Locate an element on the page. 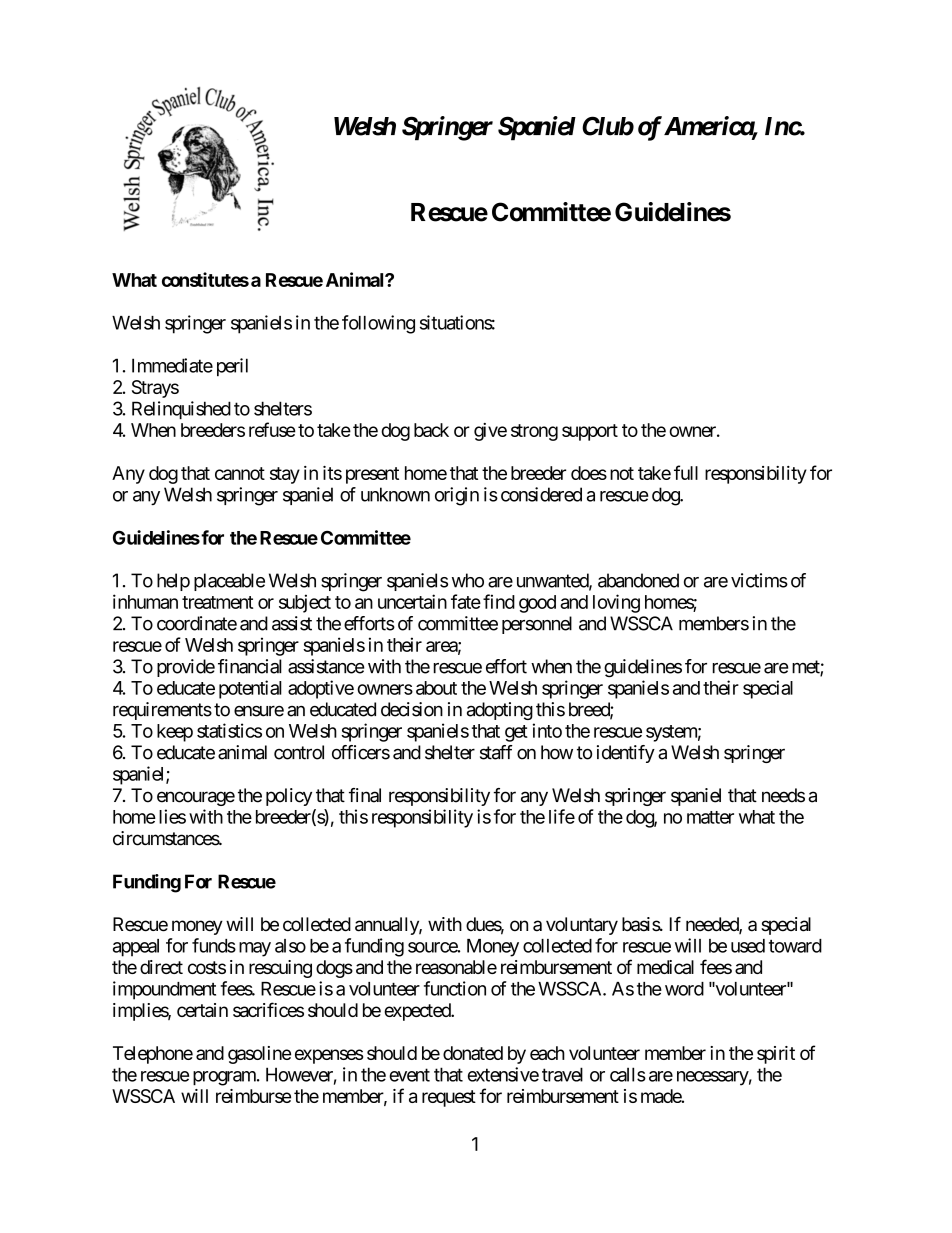  may is located at coordinates (255, 949).
